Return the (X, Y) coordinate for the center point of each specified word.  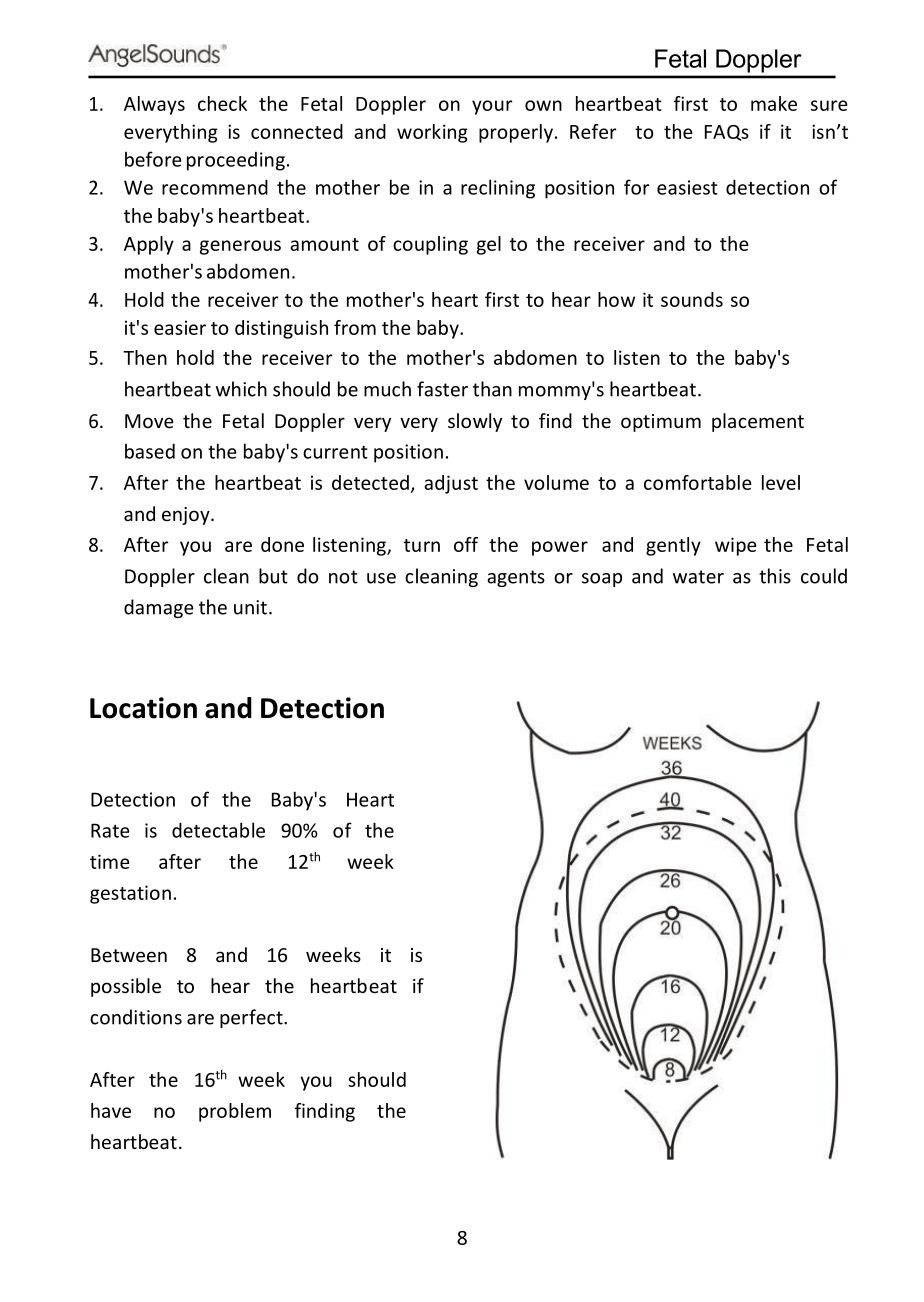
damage (159, 608)
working (432, 133)
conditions (136, 1017)
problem (235, 1112)
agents (516, 578)
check (222, 103)
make (774, 103)
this (775, 576)
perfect (252, 1018)
